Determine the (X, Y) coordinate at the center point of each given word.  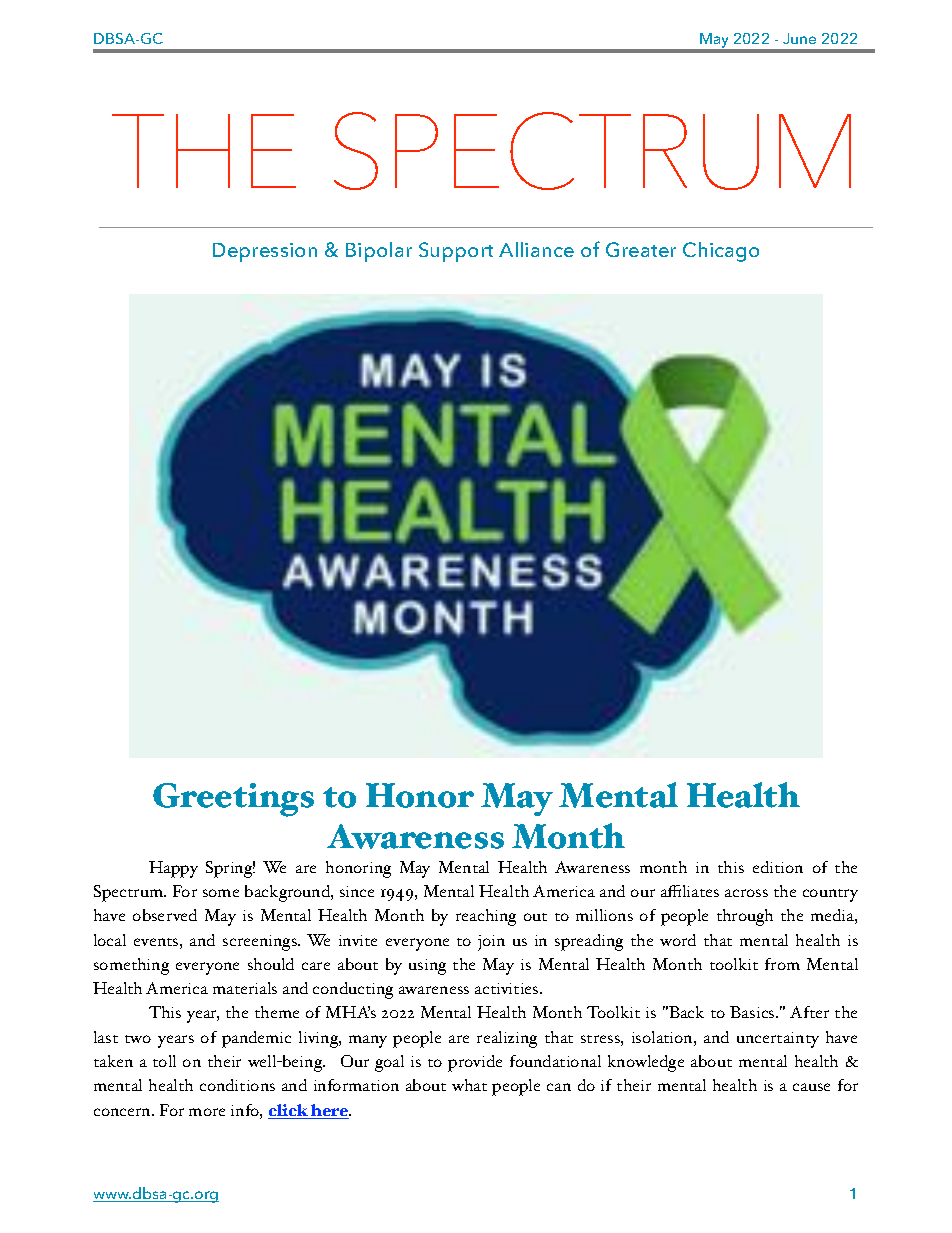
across (746, 893)
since (357, 891)
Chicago (721, 252)
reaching (486, 917)
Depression (265, 252)
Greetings (233, 800)
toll (164, 1061)
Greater (641, 249)
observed (165, 915)
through (745, 917)
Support (456, 252)
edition (778, 867)
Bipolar (379, 252)
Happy (173, 869)
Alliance (536, 249)
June (799, 38)
